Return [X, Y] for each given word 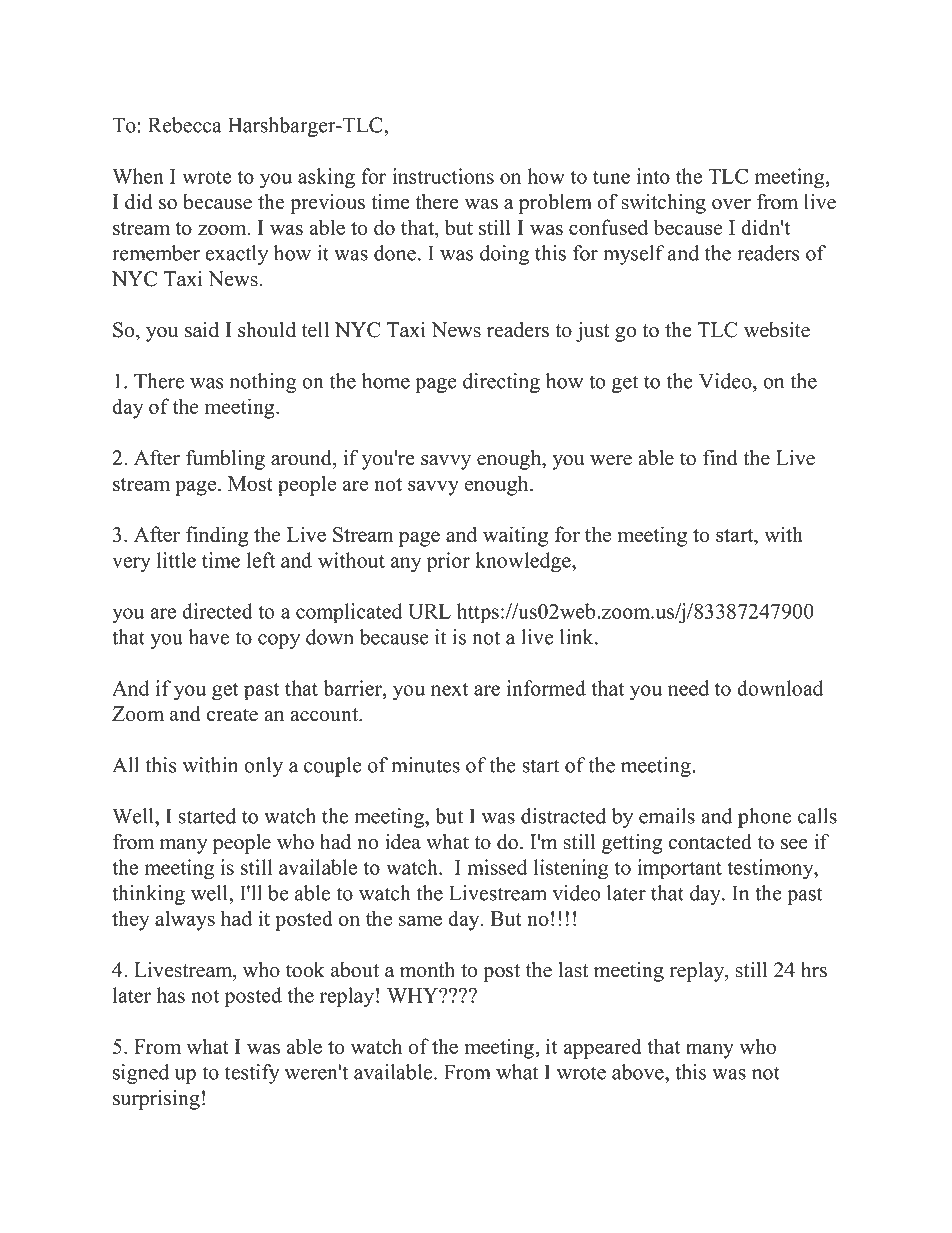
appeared [602, 1048]
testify [252, 1074]
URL [429, 611]
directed [217, 611]
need [688, 688]
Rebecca [185, 125]
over [731, 204]
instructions [443, 176]
